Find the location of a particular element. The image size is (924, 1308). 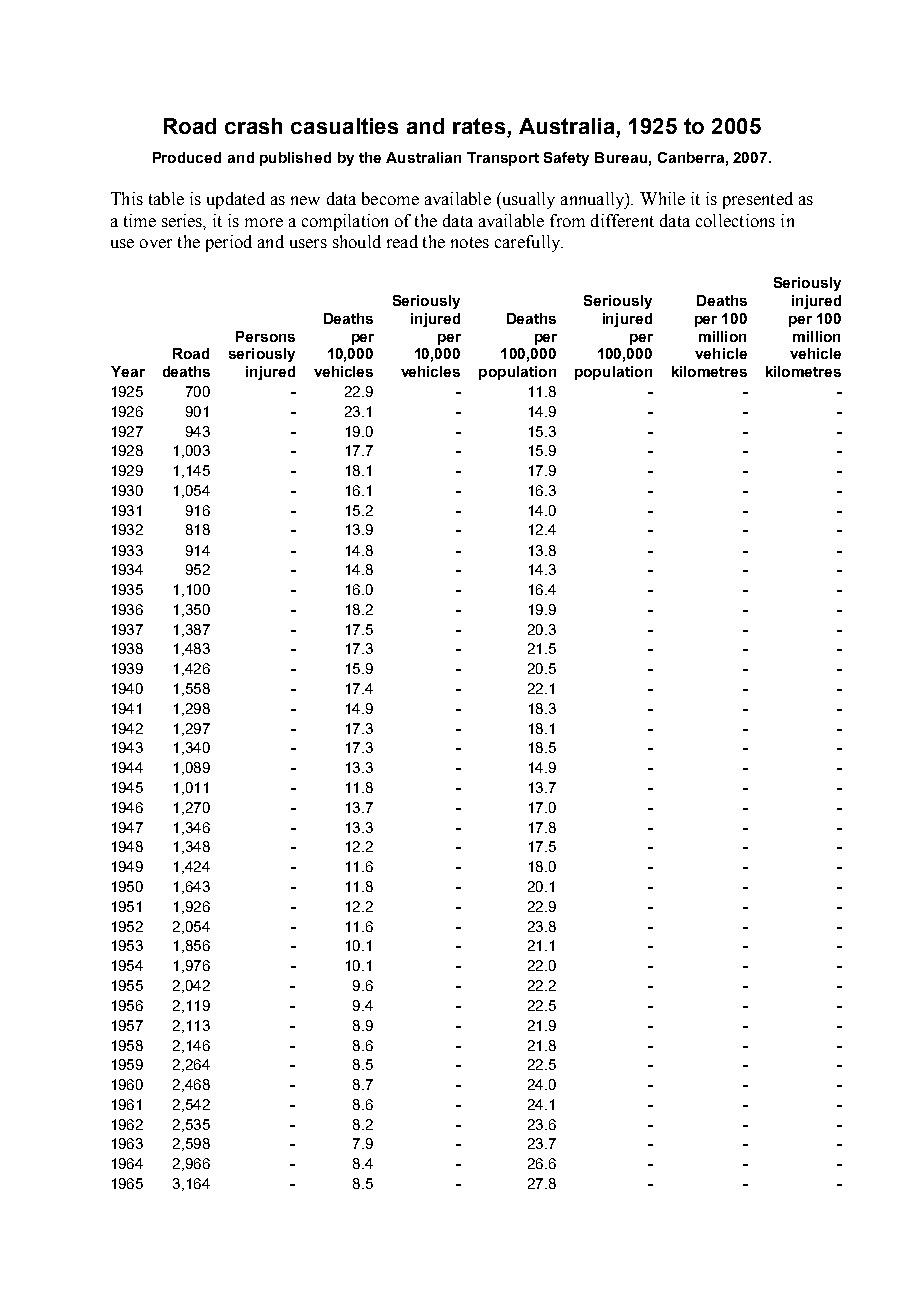

Persons is located at coordinates (265, 336).
